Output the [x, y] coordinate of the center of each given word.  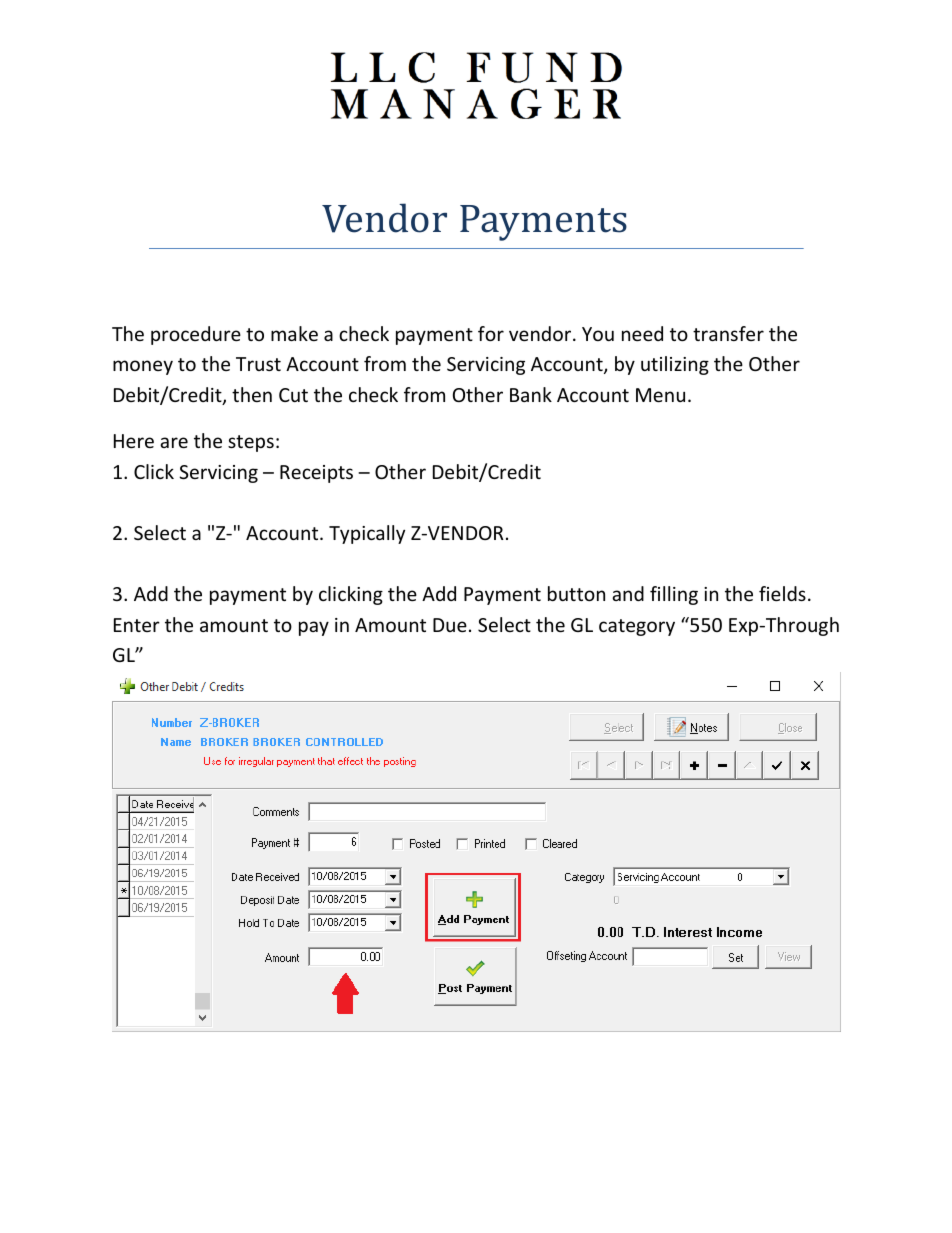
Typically [367, 534]
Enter [137, 625]
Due [450, 625]
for [491, 333]
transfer [728, 333]
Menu [660, 395]
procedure [196, 335]
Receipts [316, 474]
